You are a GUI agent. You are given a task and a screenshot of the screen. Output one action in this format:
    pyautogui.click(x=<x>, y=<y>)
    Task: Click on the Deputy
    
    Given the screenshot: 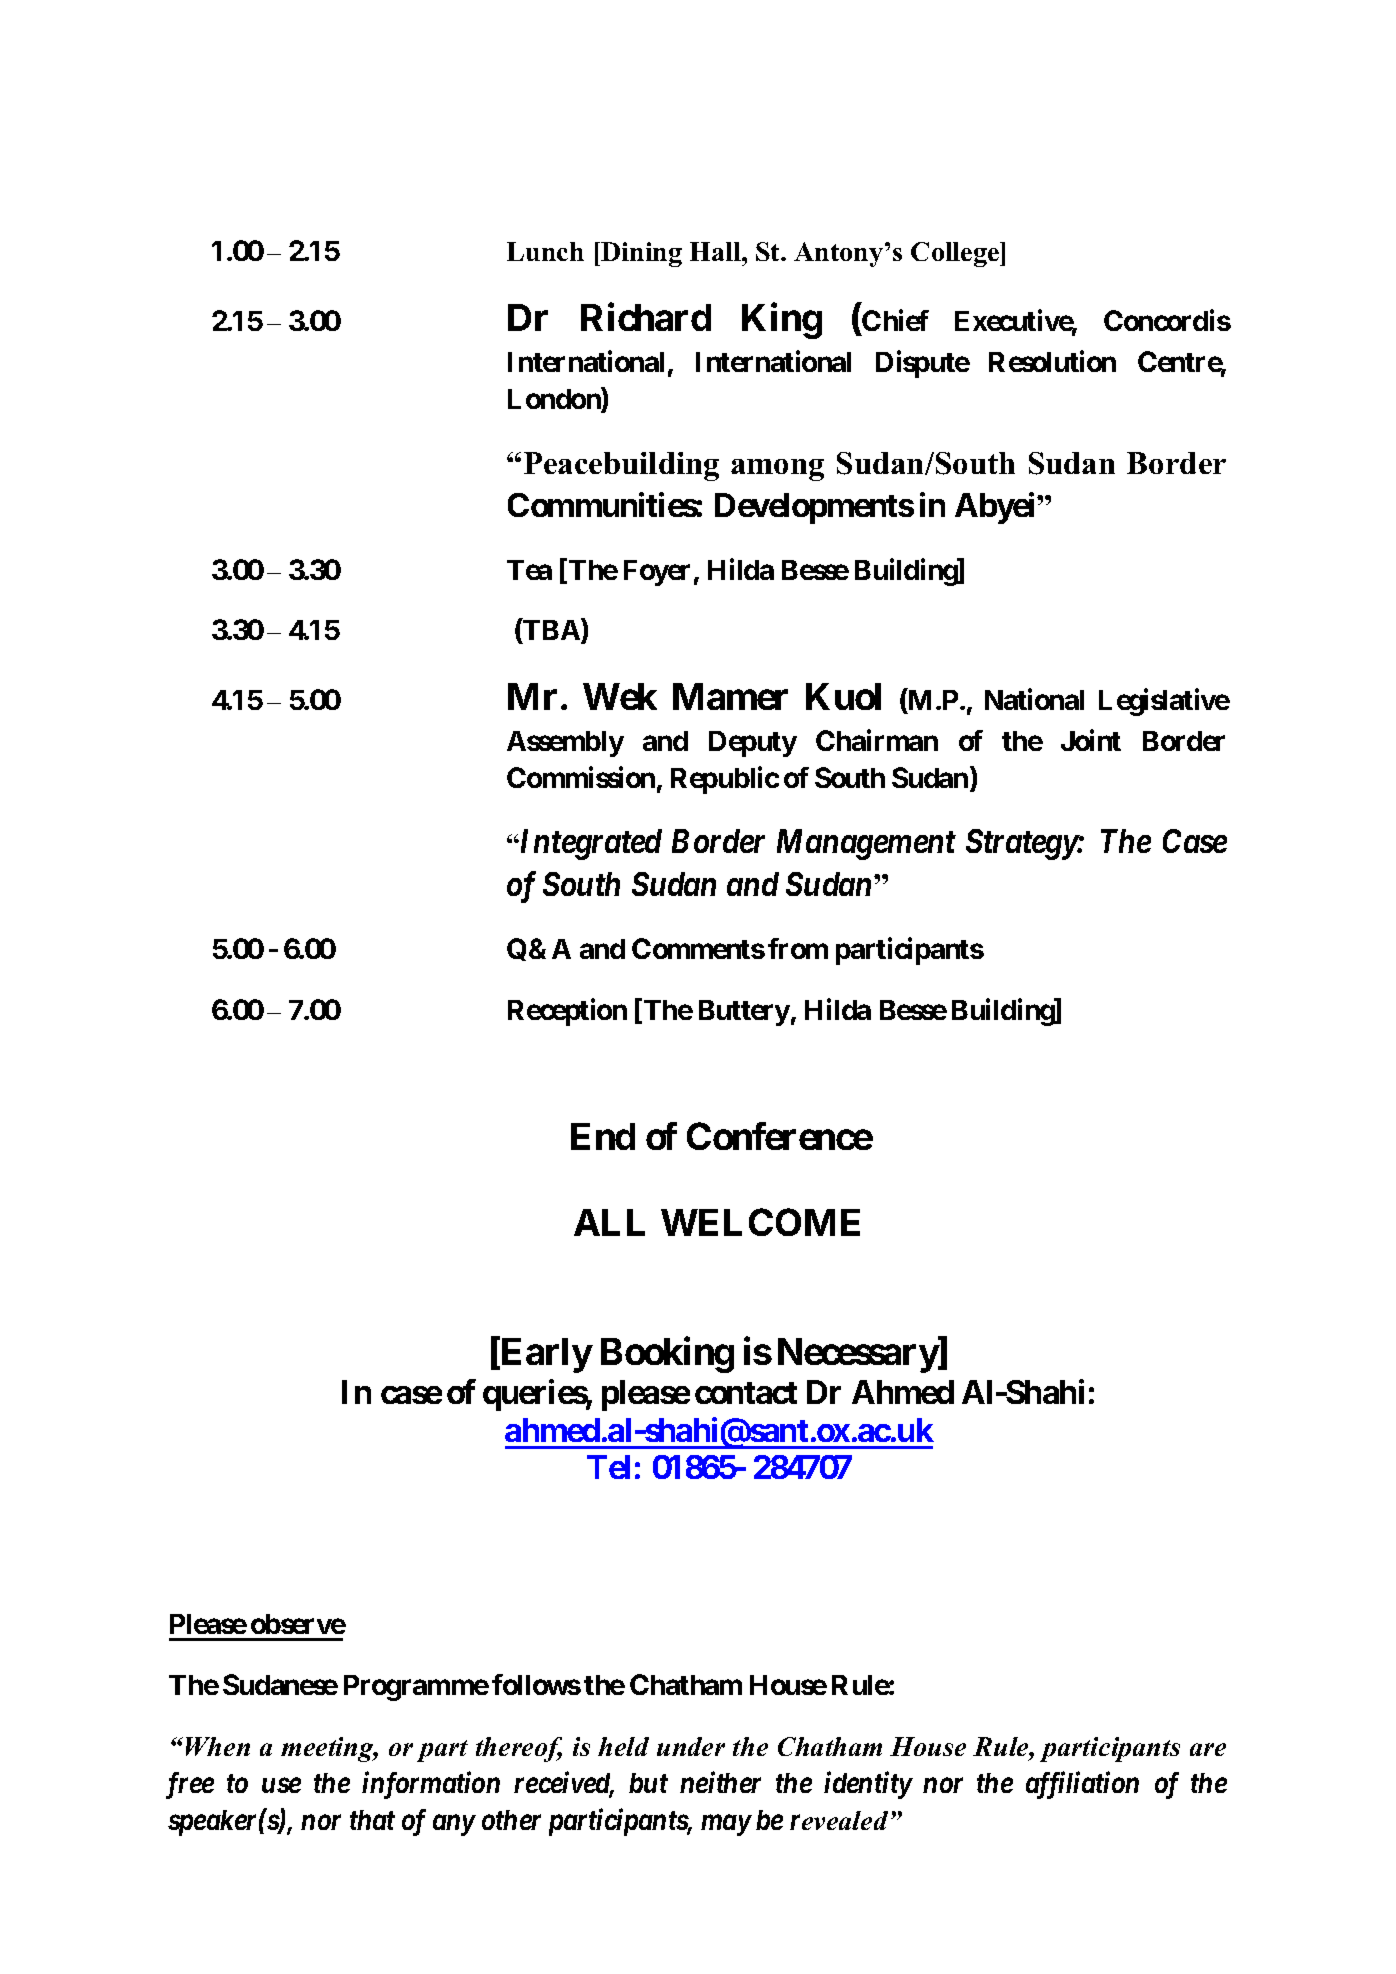 What is the action you would take?
    pyautogui.click(x=753, y=744)
